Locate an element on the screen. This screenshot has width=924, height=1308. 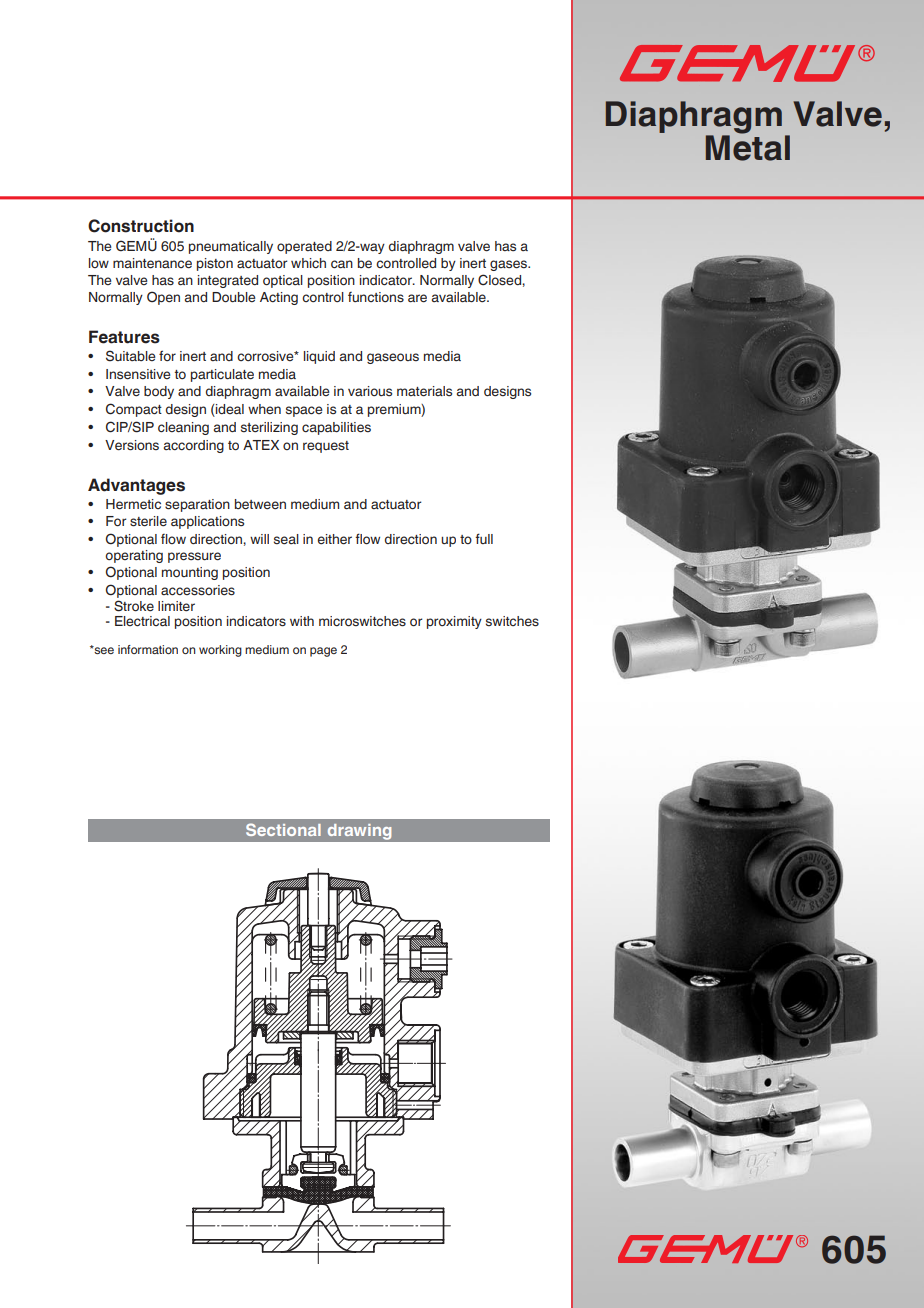
page is located at coordinates (323, 652).
